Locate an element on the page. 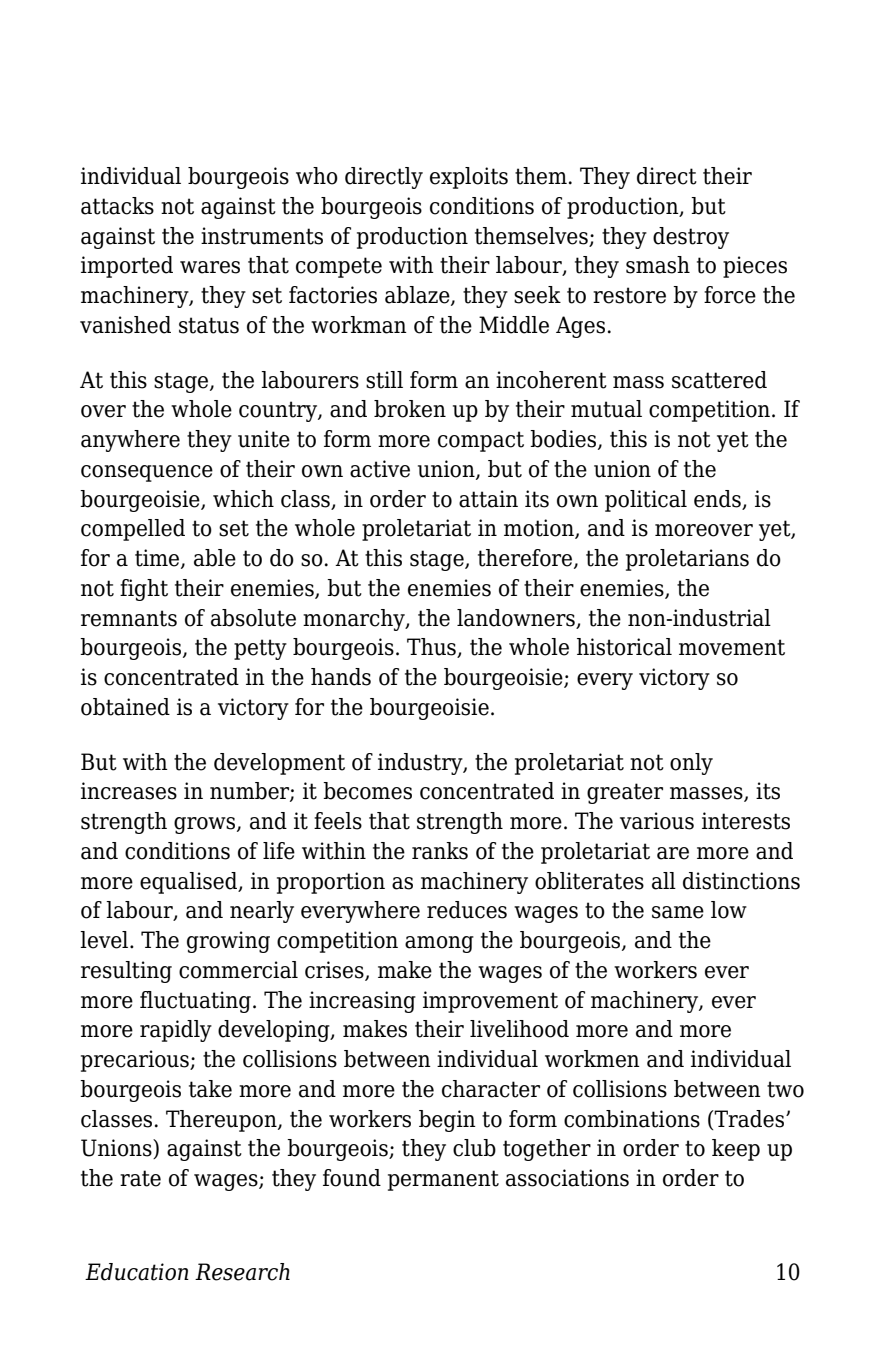  only is located at coordinates (691, 764).
